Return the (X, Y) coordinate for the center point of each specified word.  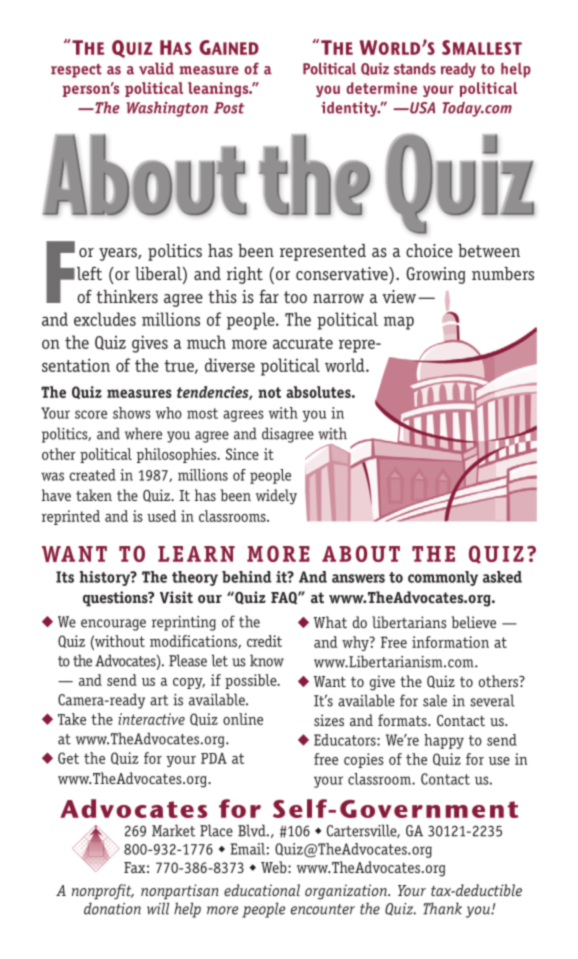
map (399, 323)
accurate (303, 343)
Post (229, 108)
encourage (113, 625)
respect (76, 71)
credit (264, 641)
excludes (105, 319)
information (450, 642)
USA (421, 108)
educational (262, 890)
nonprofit (103, 892)
